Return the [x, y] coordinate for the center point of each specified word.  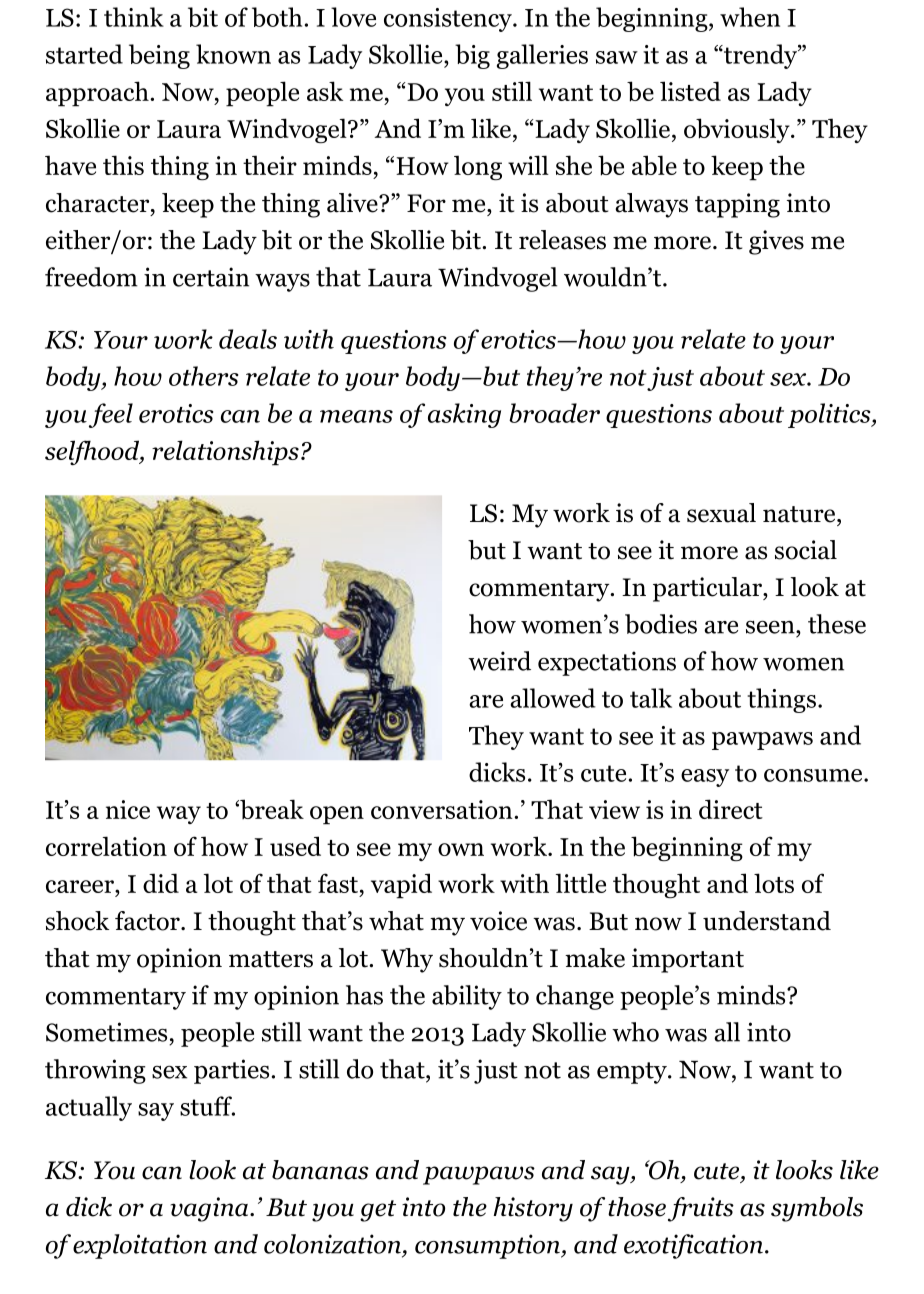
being [159, 56]
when [750, 17]
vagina [211, 1209]
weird [499, 661]
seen [771, 627]
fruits [701, 1209]
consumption [488, 1246]
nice [128, 809]
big [472, 56]
